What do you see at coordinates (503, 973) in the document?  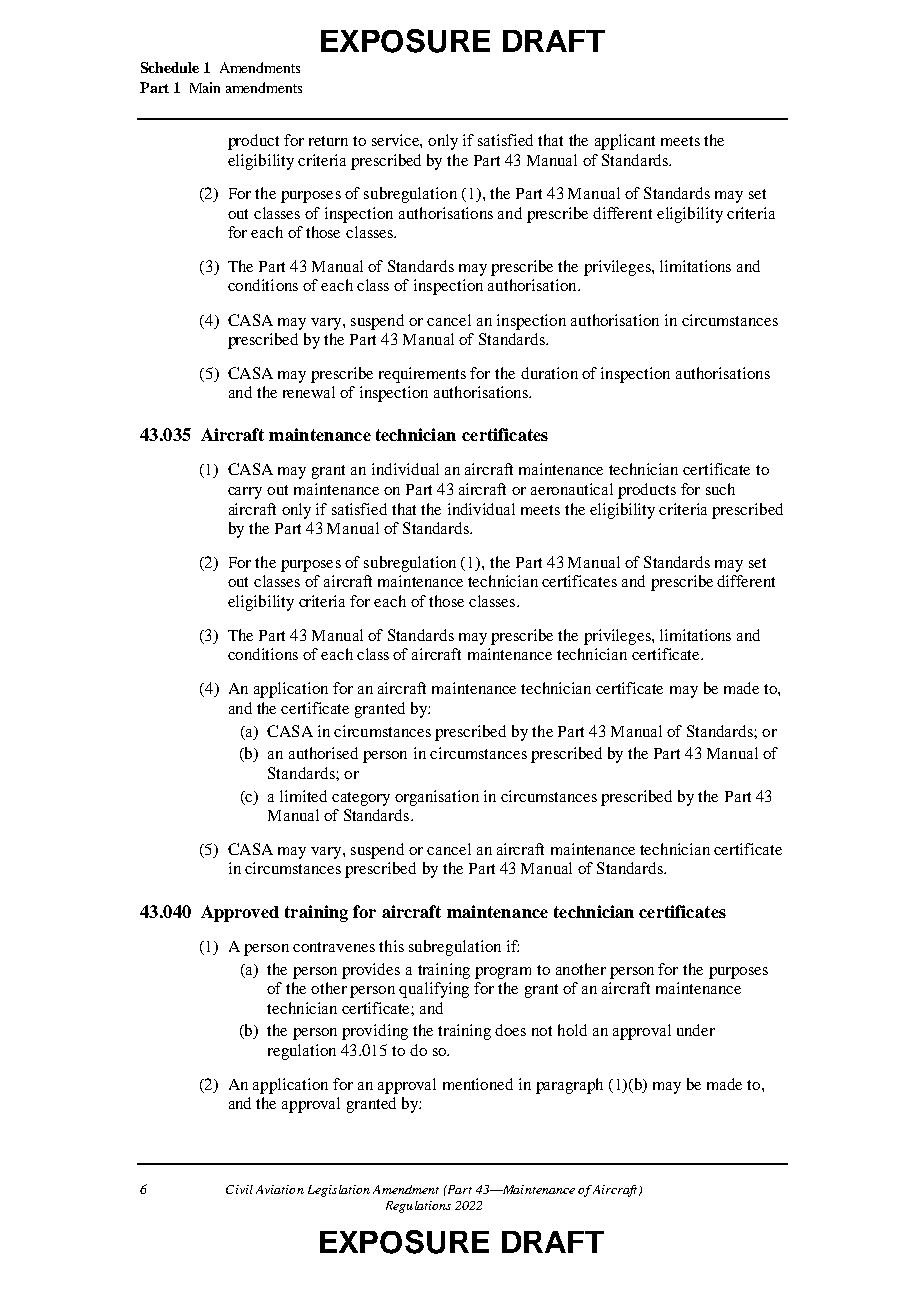 I see `program` at bounding box center [503, 973].
